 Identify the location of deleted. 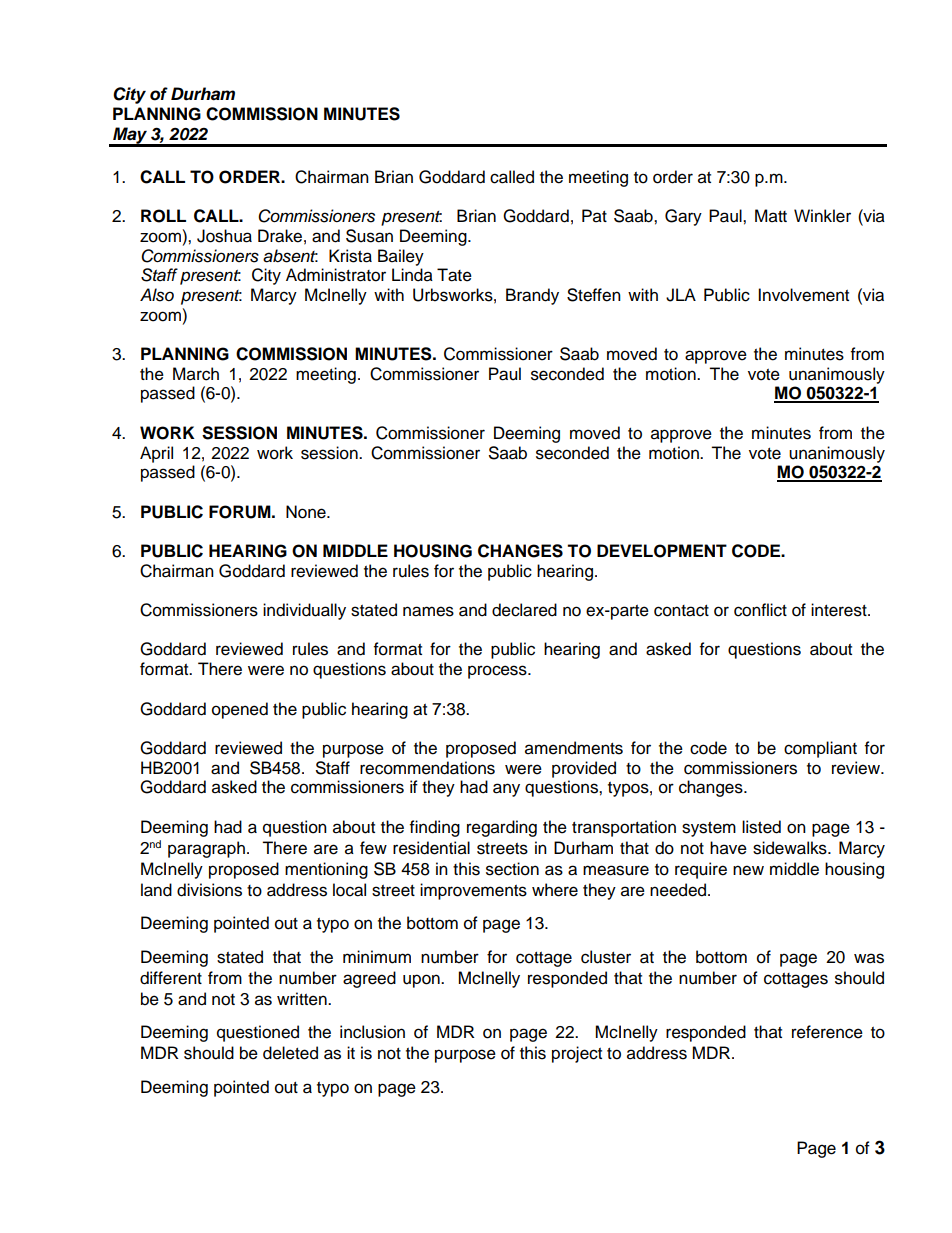
(290, 1053).
